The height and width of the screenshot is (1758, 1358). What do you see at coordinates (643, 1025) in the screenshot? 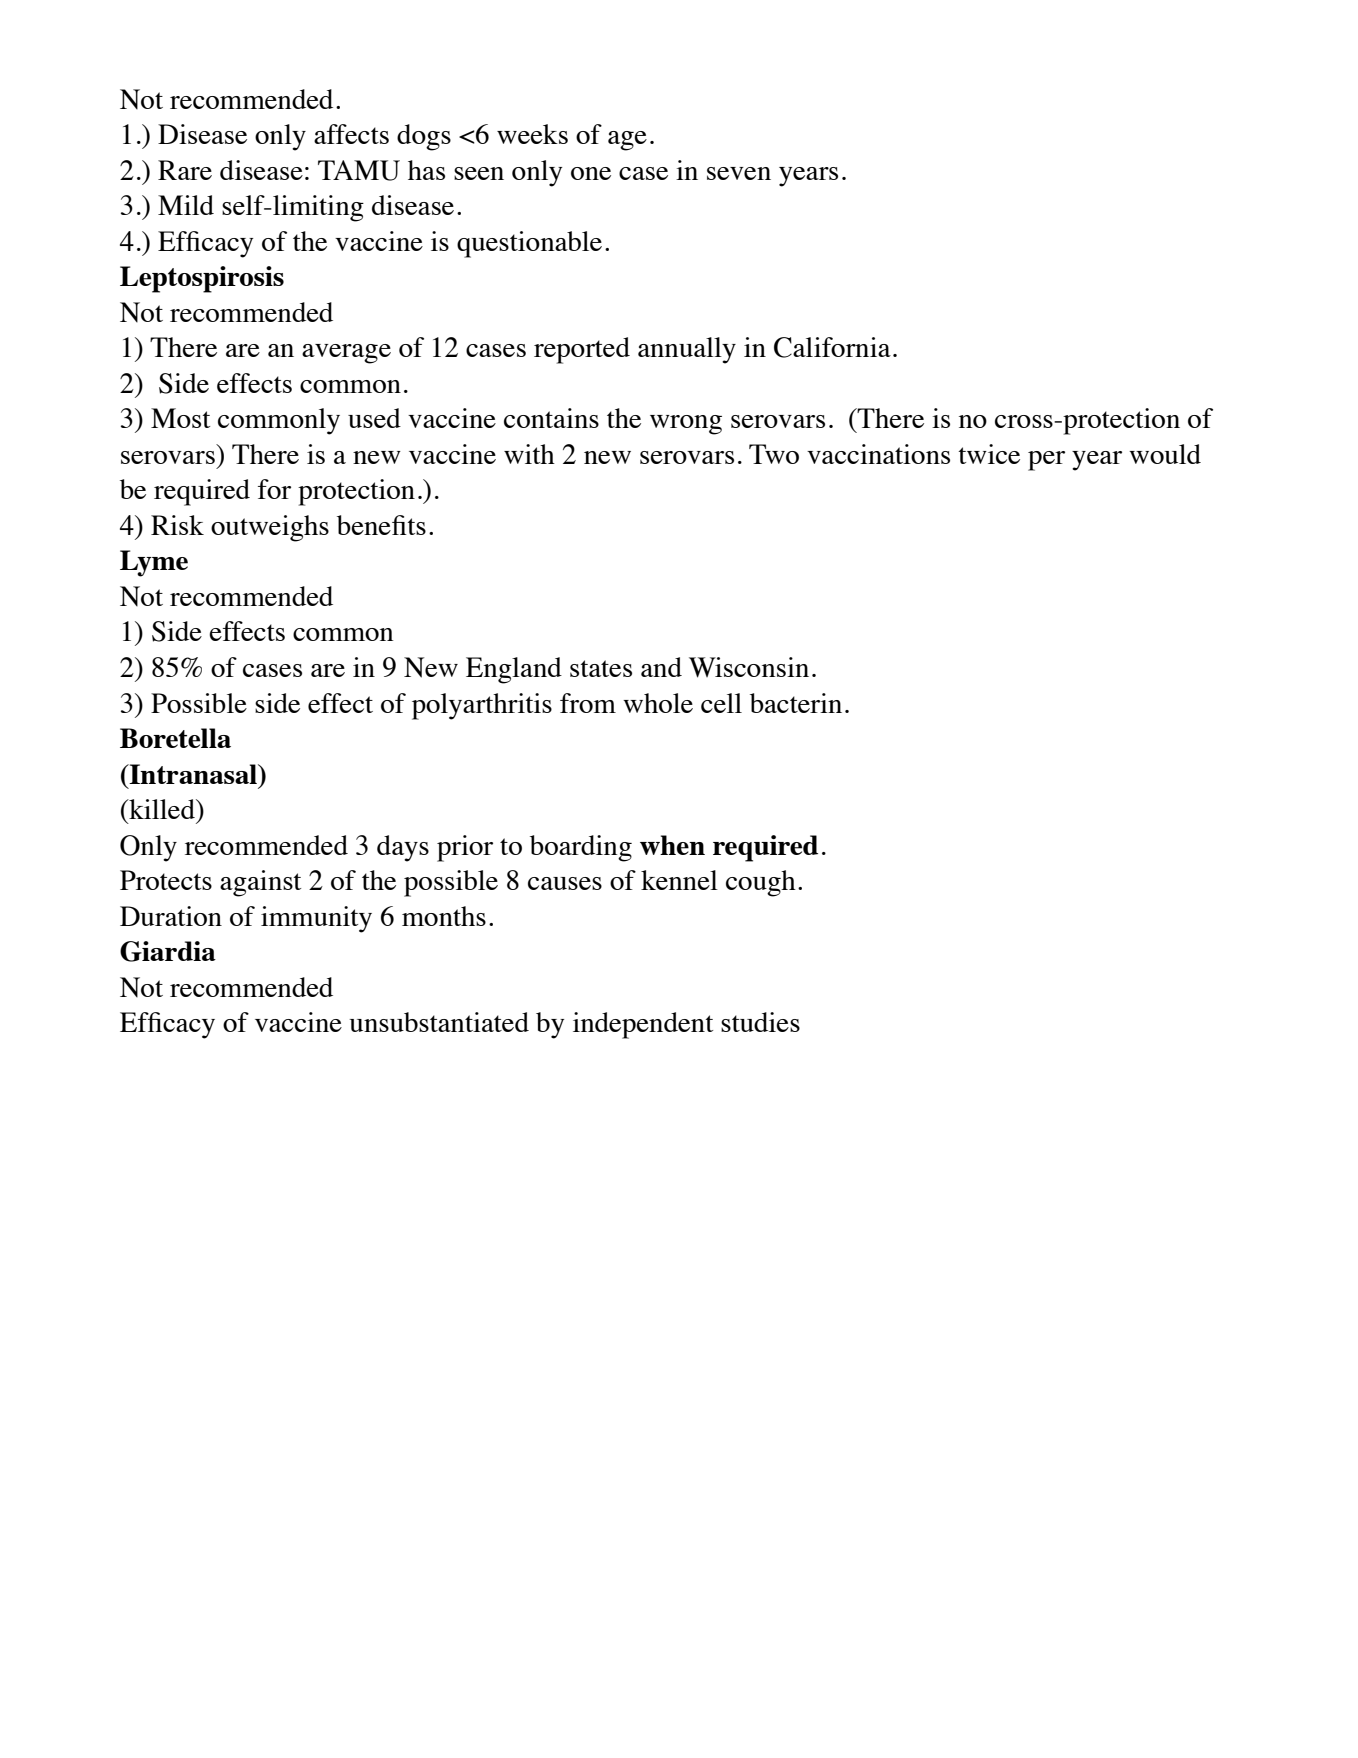
I see `independent` at bounding box center [643, 1025].
